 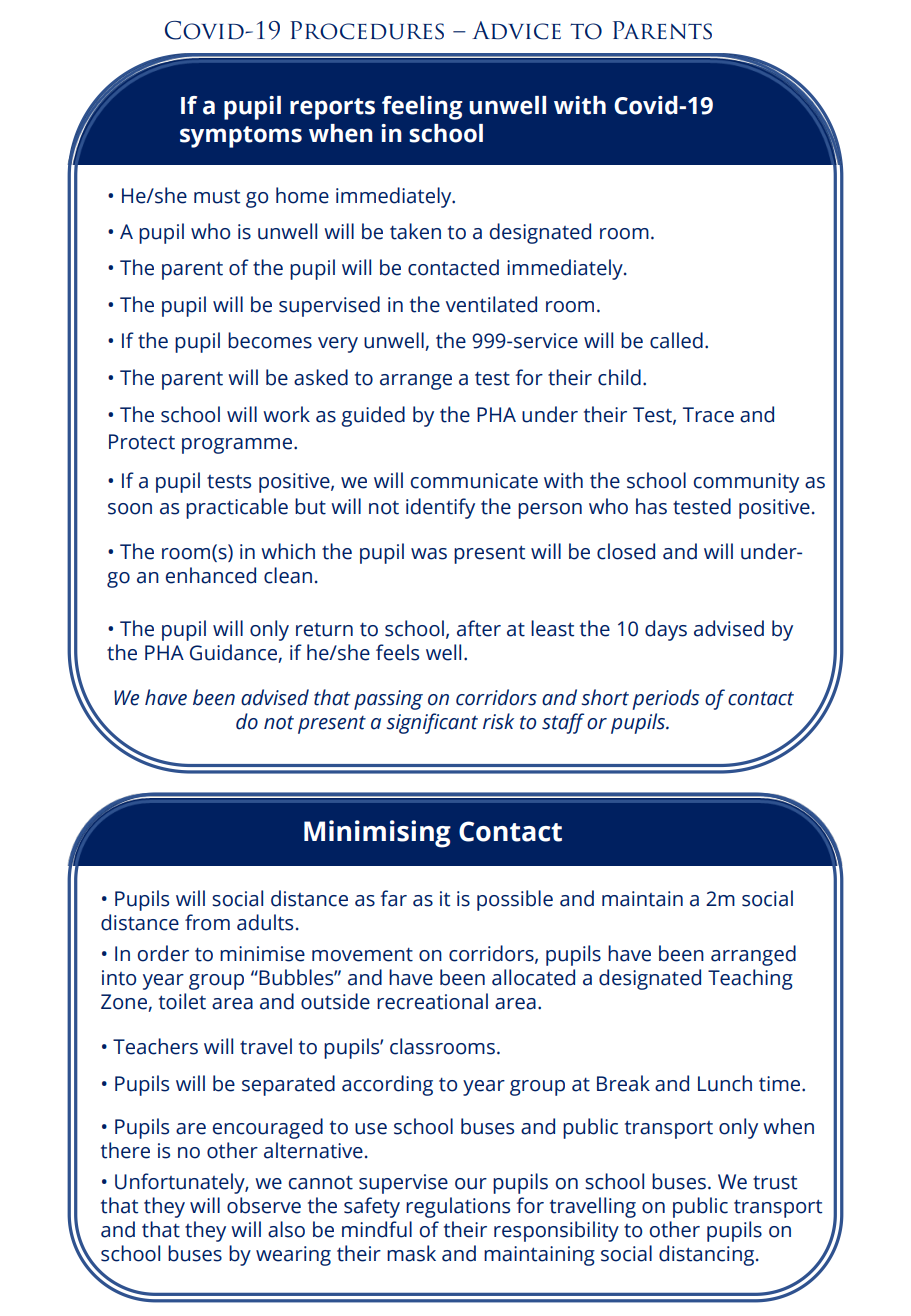 I want to click on Advice, so click(x=516, y=30).
